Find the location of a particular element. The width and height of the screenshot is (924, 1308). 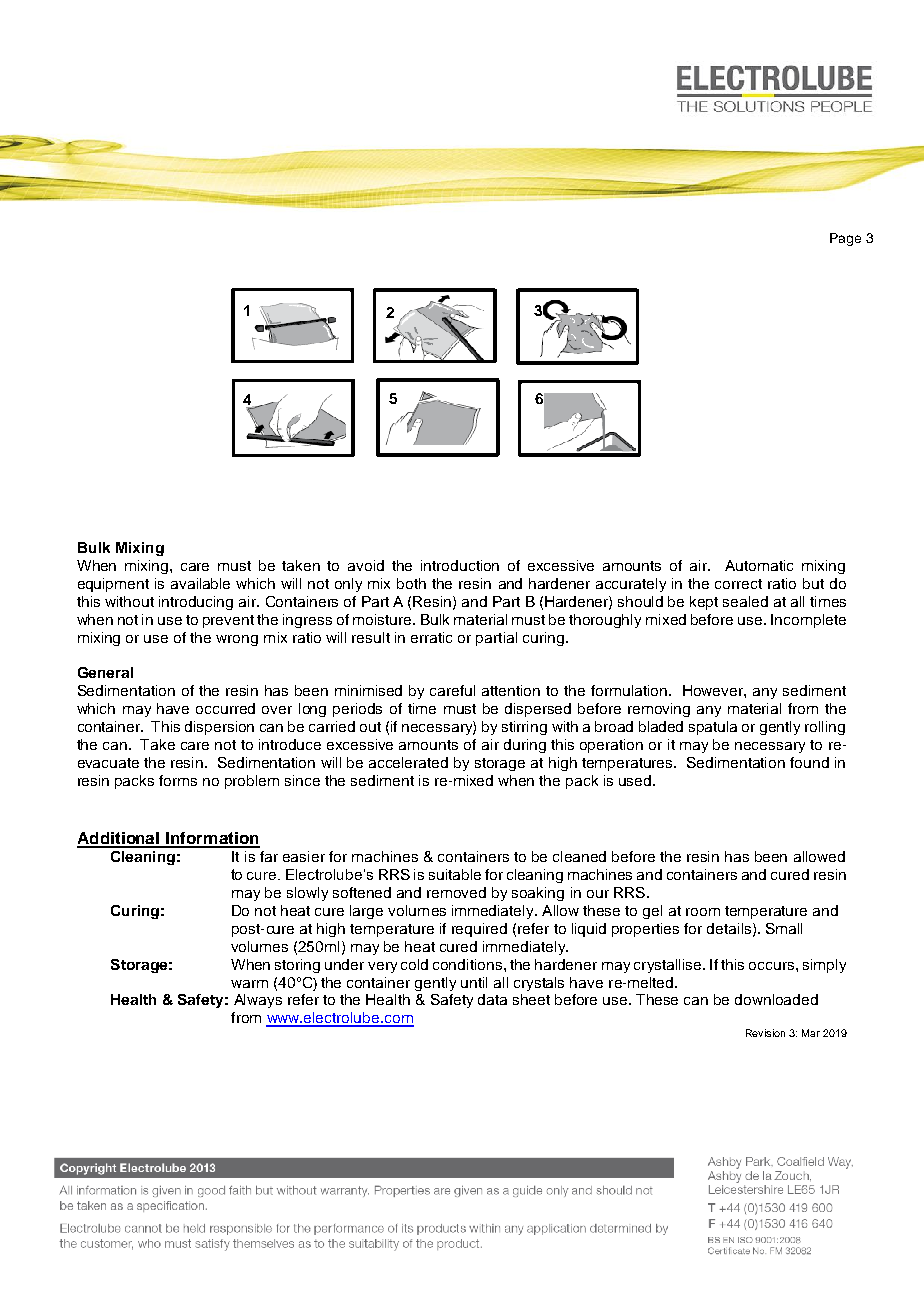

introduction is located at coordinates (460, 565).
